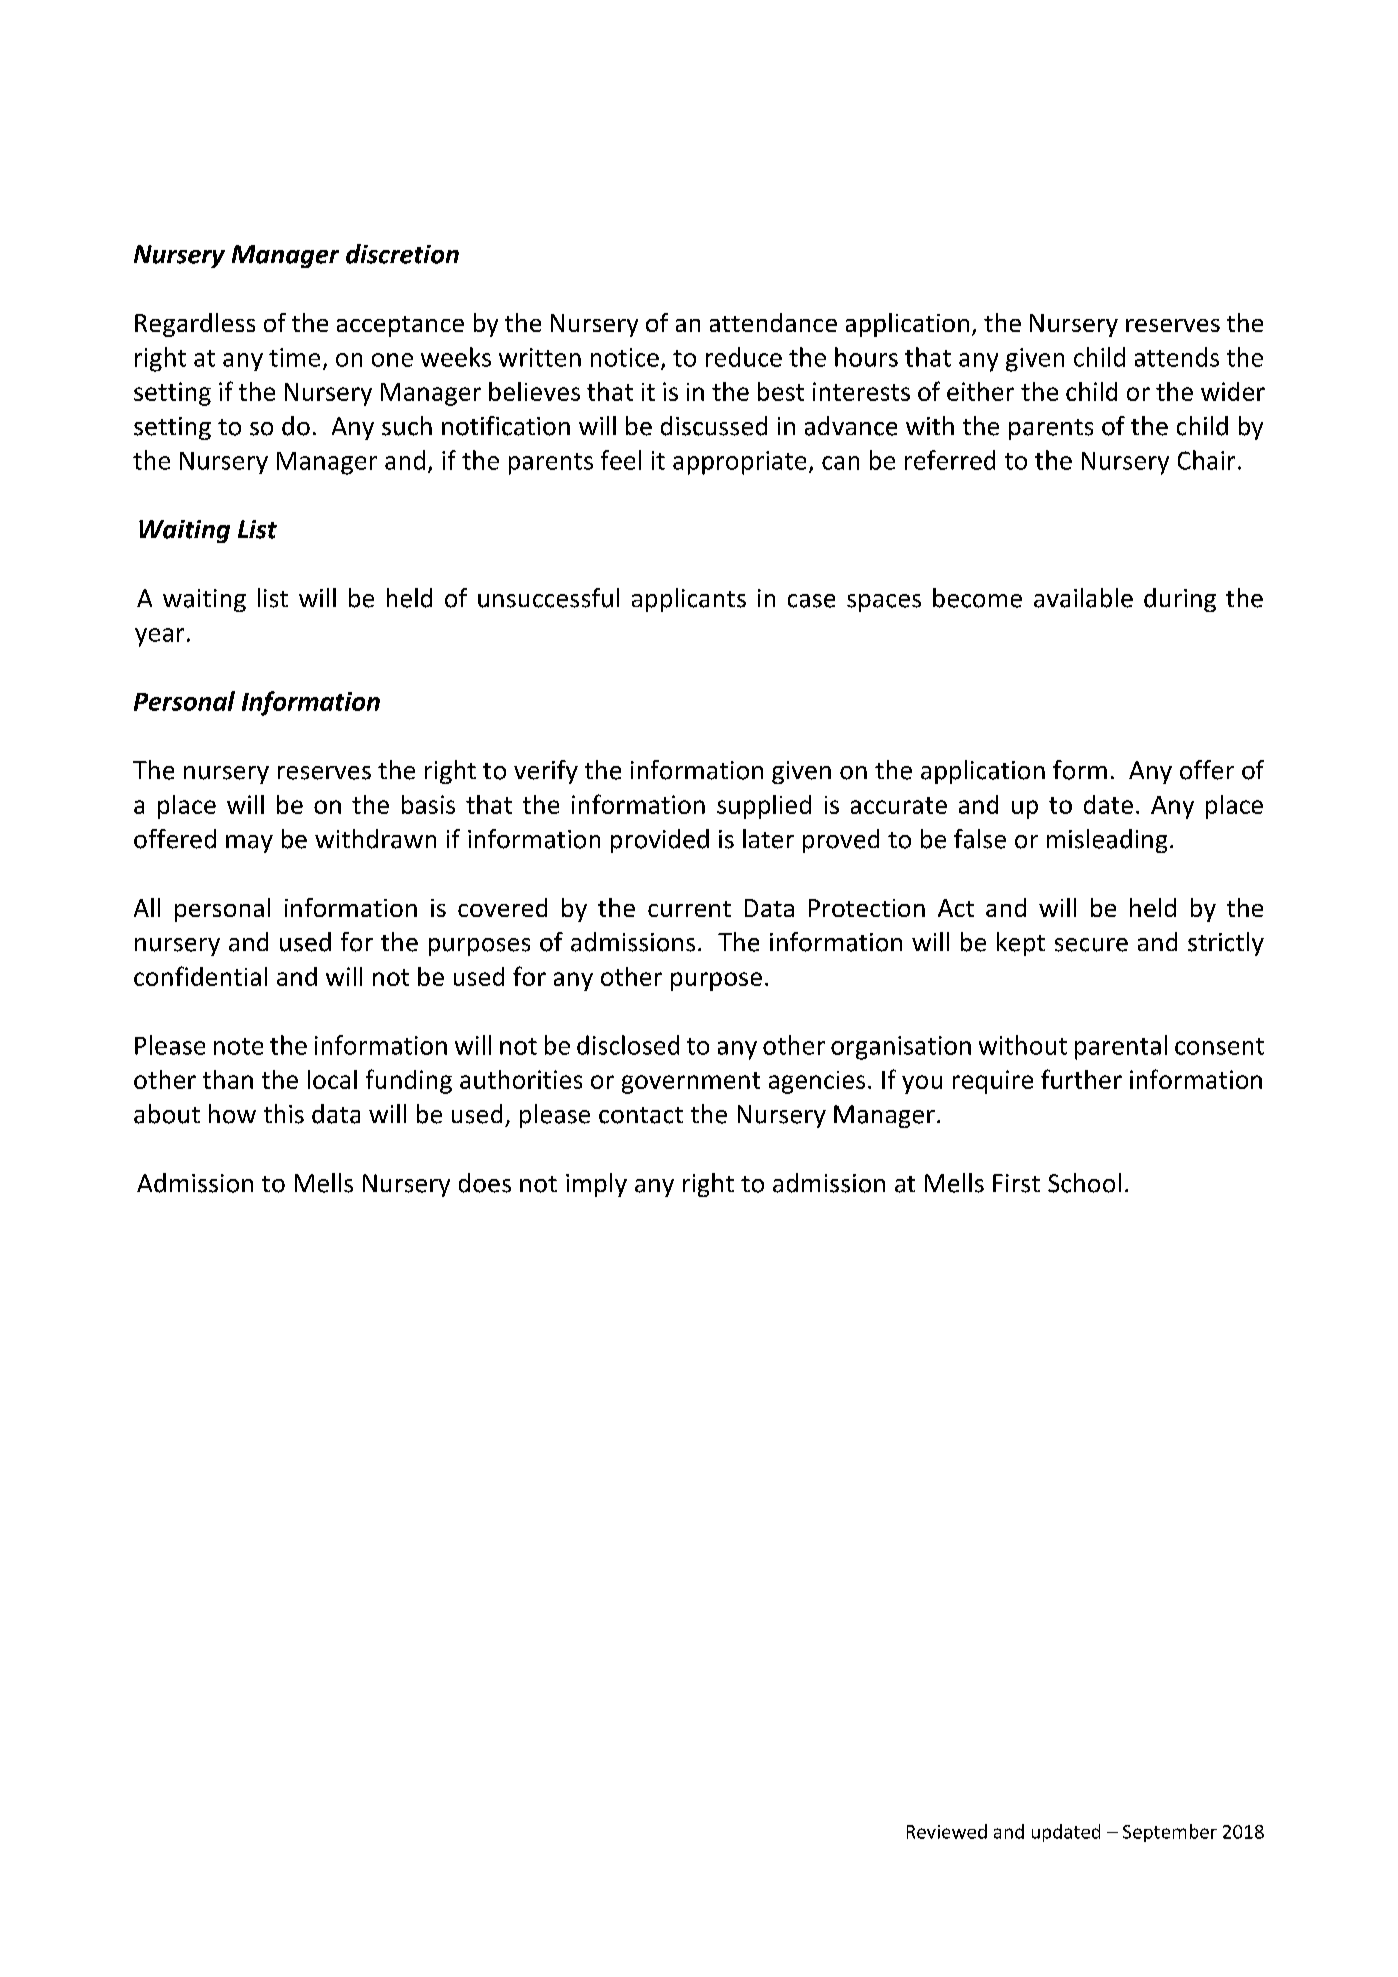 This screenshot has width=1398, height=1977. What do you see at coordinates (773, 322) in the screenshot?
I see `attendance` at bounding box center [773, 322].
